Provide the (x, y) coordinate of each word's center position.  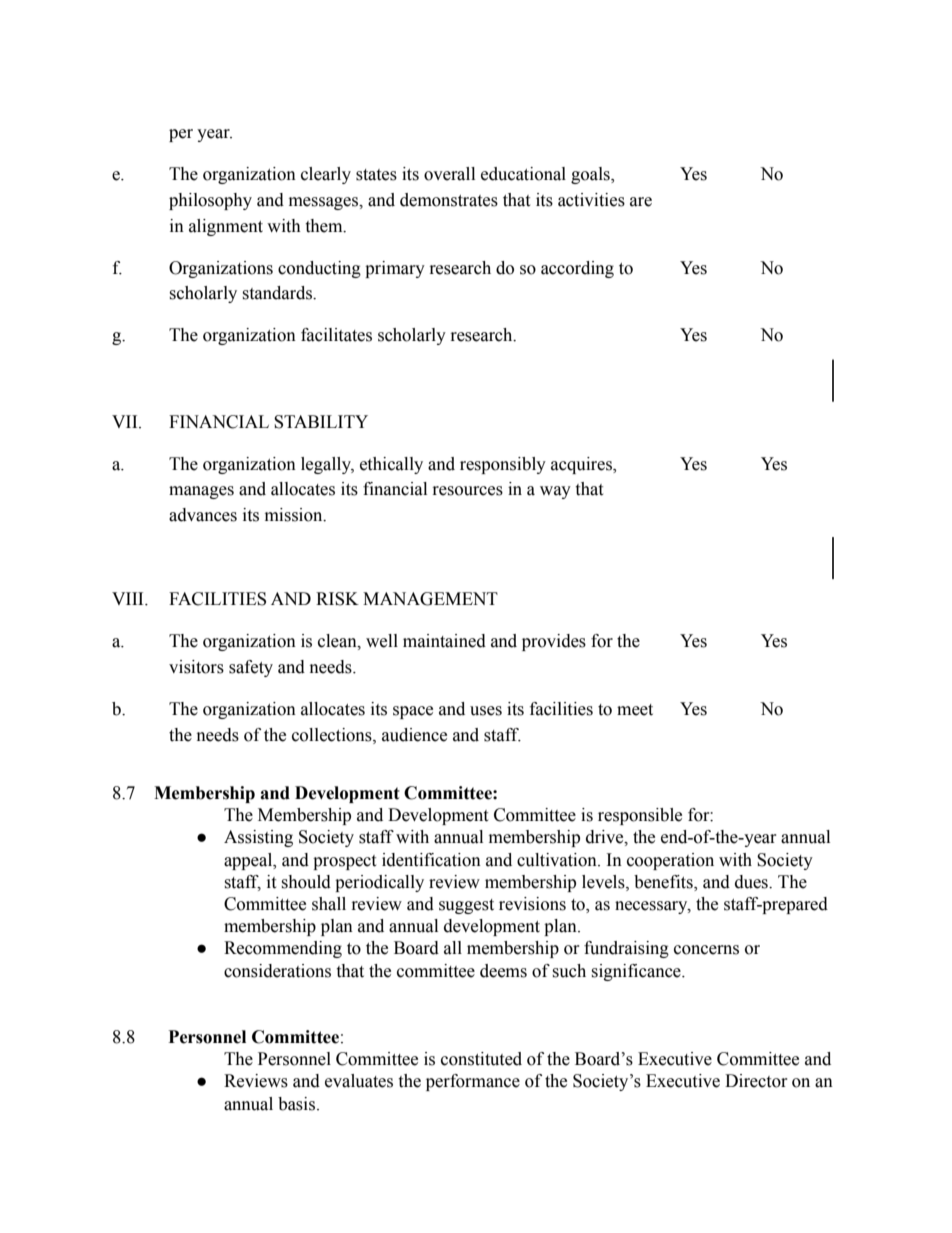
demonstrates (449, 200)
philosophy (210, 201)
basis (296, 1104)
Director (756, 1081)
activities (591, 200)
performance (473, 1082)
